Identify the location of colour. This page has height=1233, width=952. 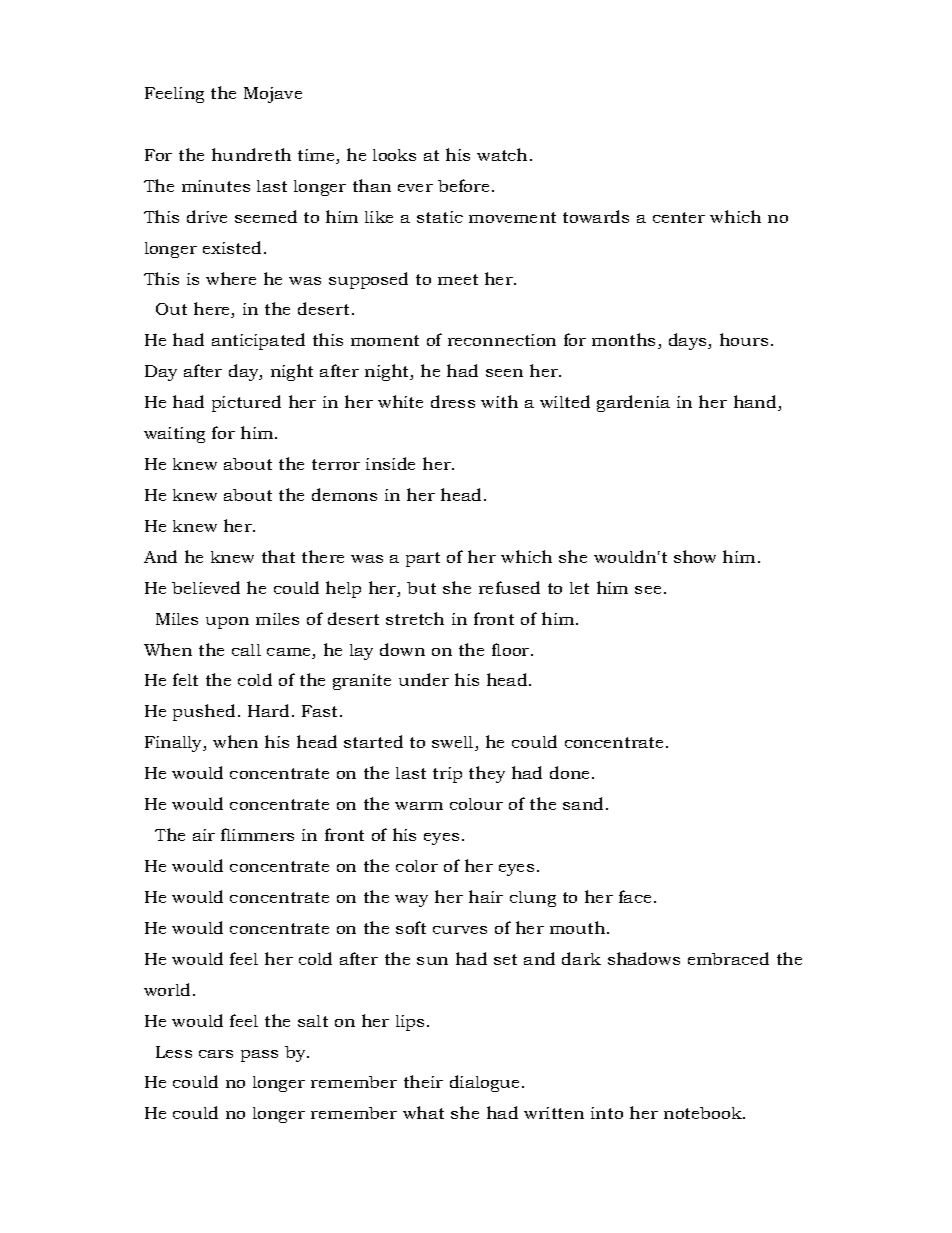
(476, 804).
